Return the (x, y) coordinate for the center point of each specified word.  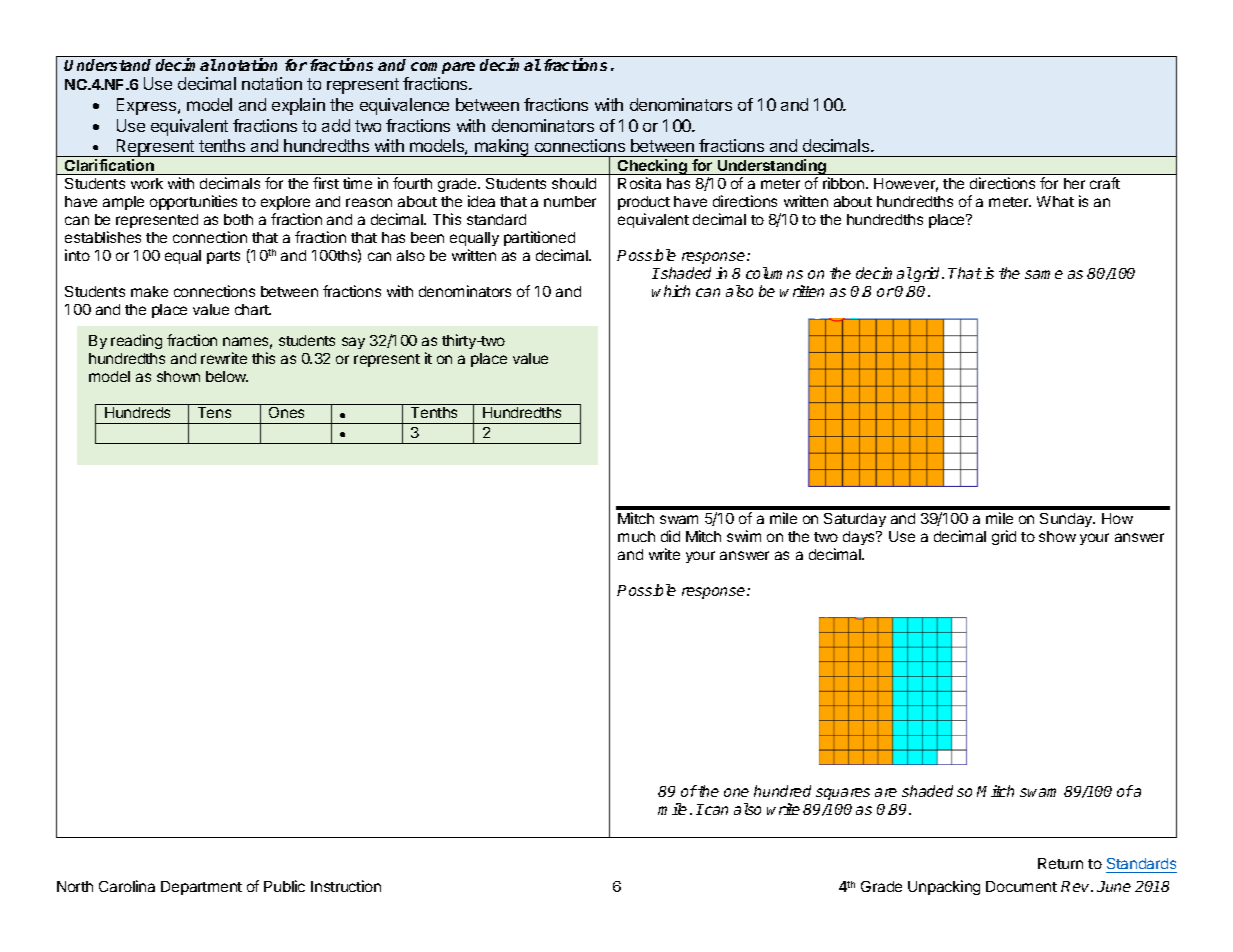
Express (148, 106)
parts (223, 257)
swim (744, 536)
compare (443, 68)
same (1044, 274)
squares (843, 794)
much (636, 536)
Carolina (127, 886)
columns (774, 273)
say (353, 343)
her (1074, 183)
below (227, 376)
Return (1060, 863)
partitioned (539, 238)
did (670, 536)
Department (201, 888)
